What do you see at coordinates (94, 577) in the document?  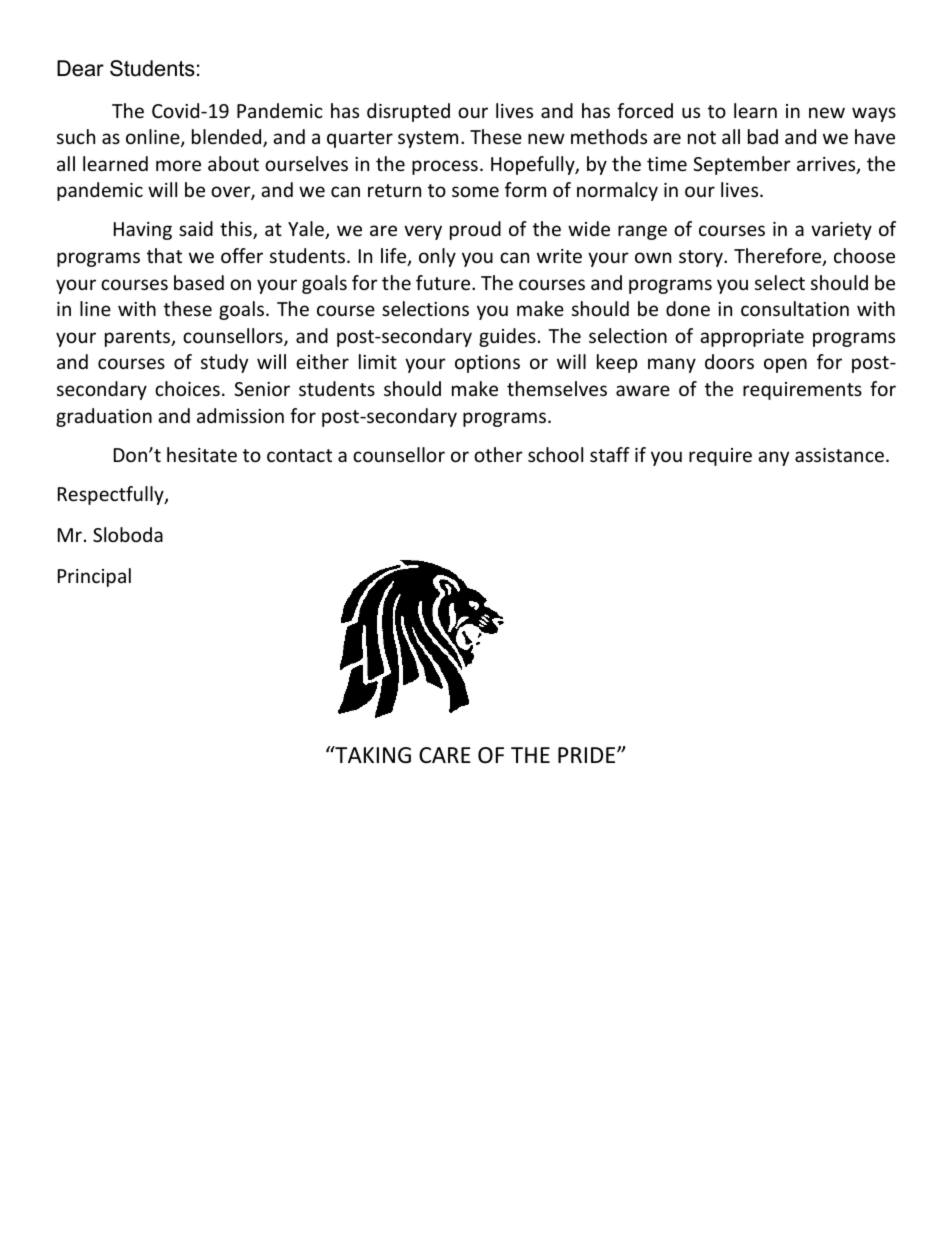 I see `Principal` at bounding box center [94, 577].
